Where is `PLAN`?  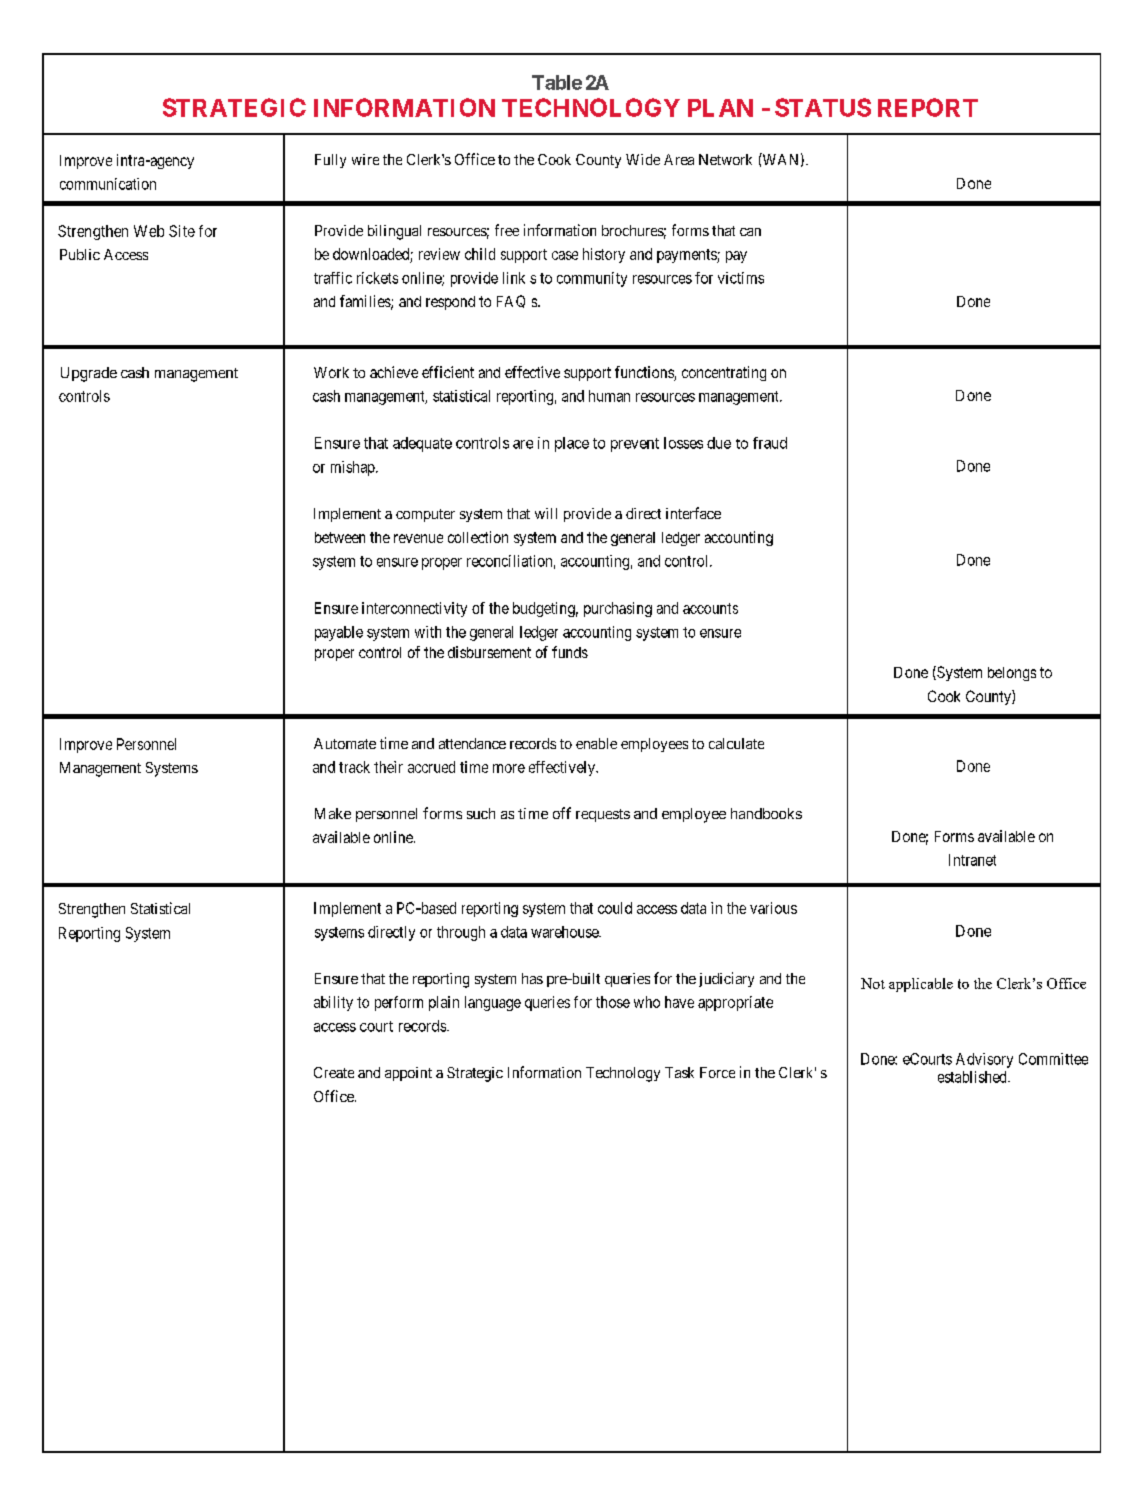
PLAN is located at coordinates (720, 108).
